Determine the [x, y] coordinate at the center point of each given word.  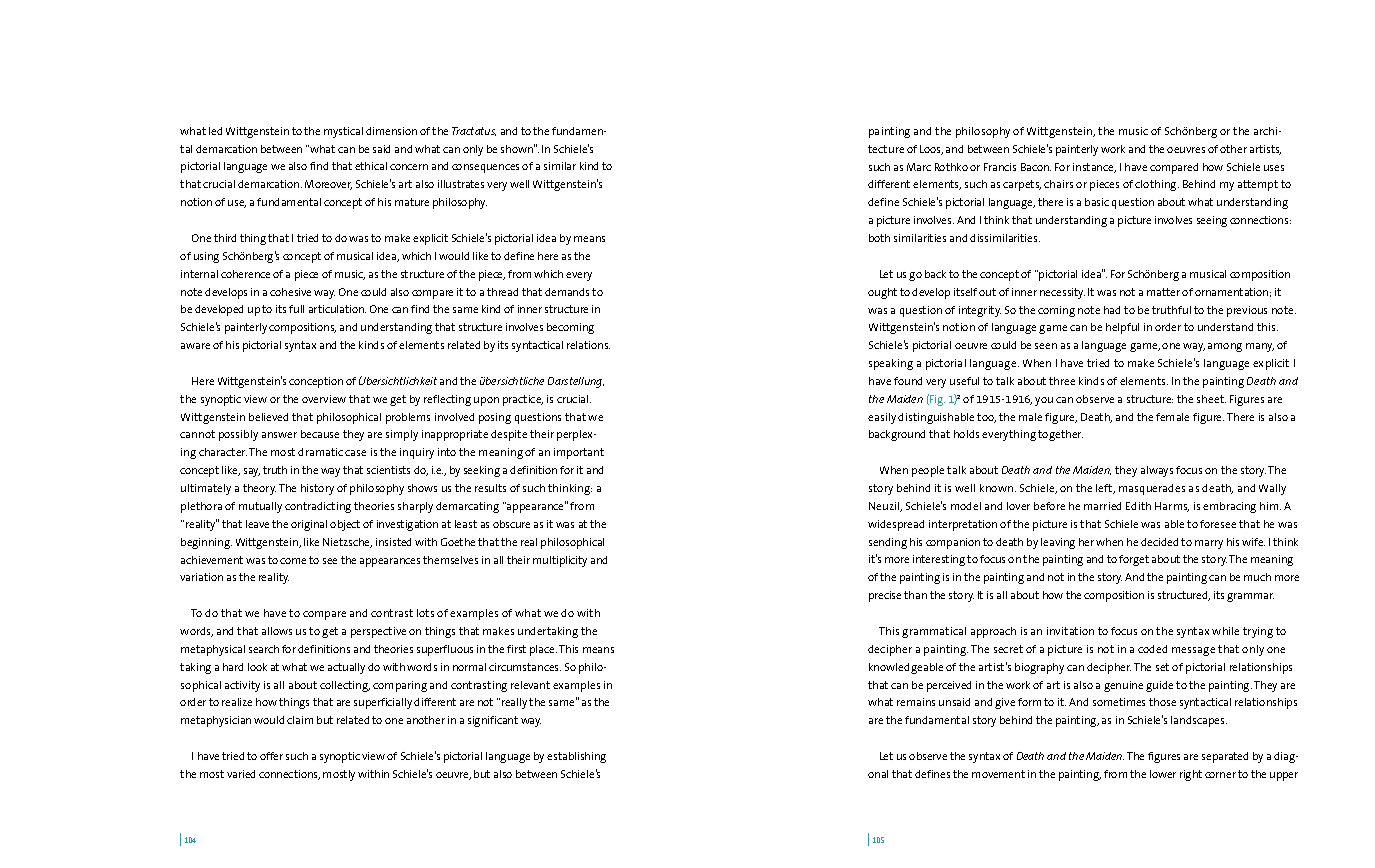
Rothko [951, 167]
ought [882, 293]
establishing [576, 757]
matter [1163, 292]
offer [271, 756]
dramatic [320, 452]
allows [277, 631]
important [579, 453]
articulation [337, 309]
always [1157, 471]
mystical [343, 132]
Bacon [1036, 167]
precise [885, 596]
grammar [1250, 597]
